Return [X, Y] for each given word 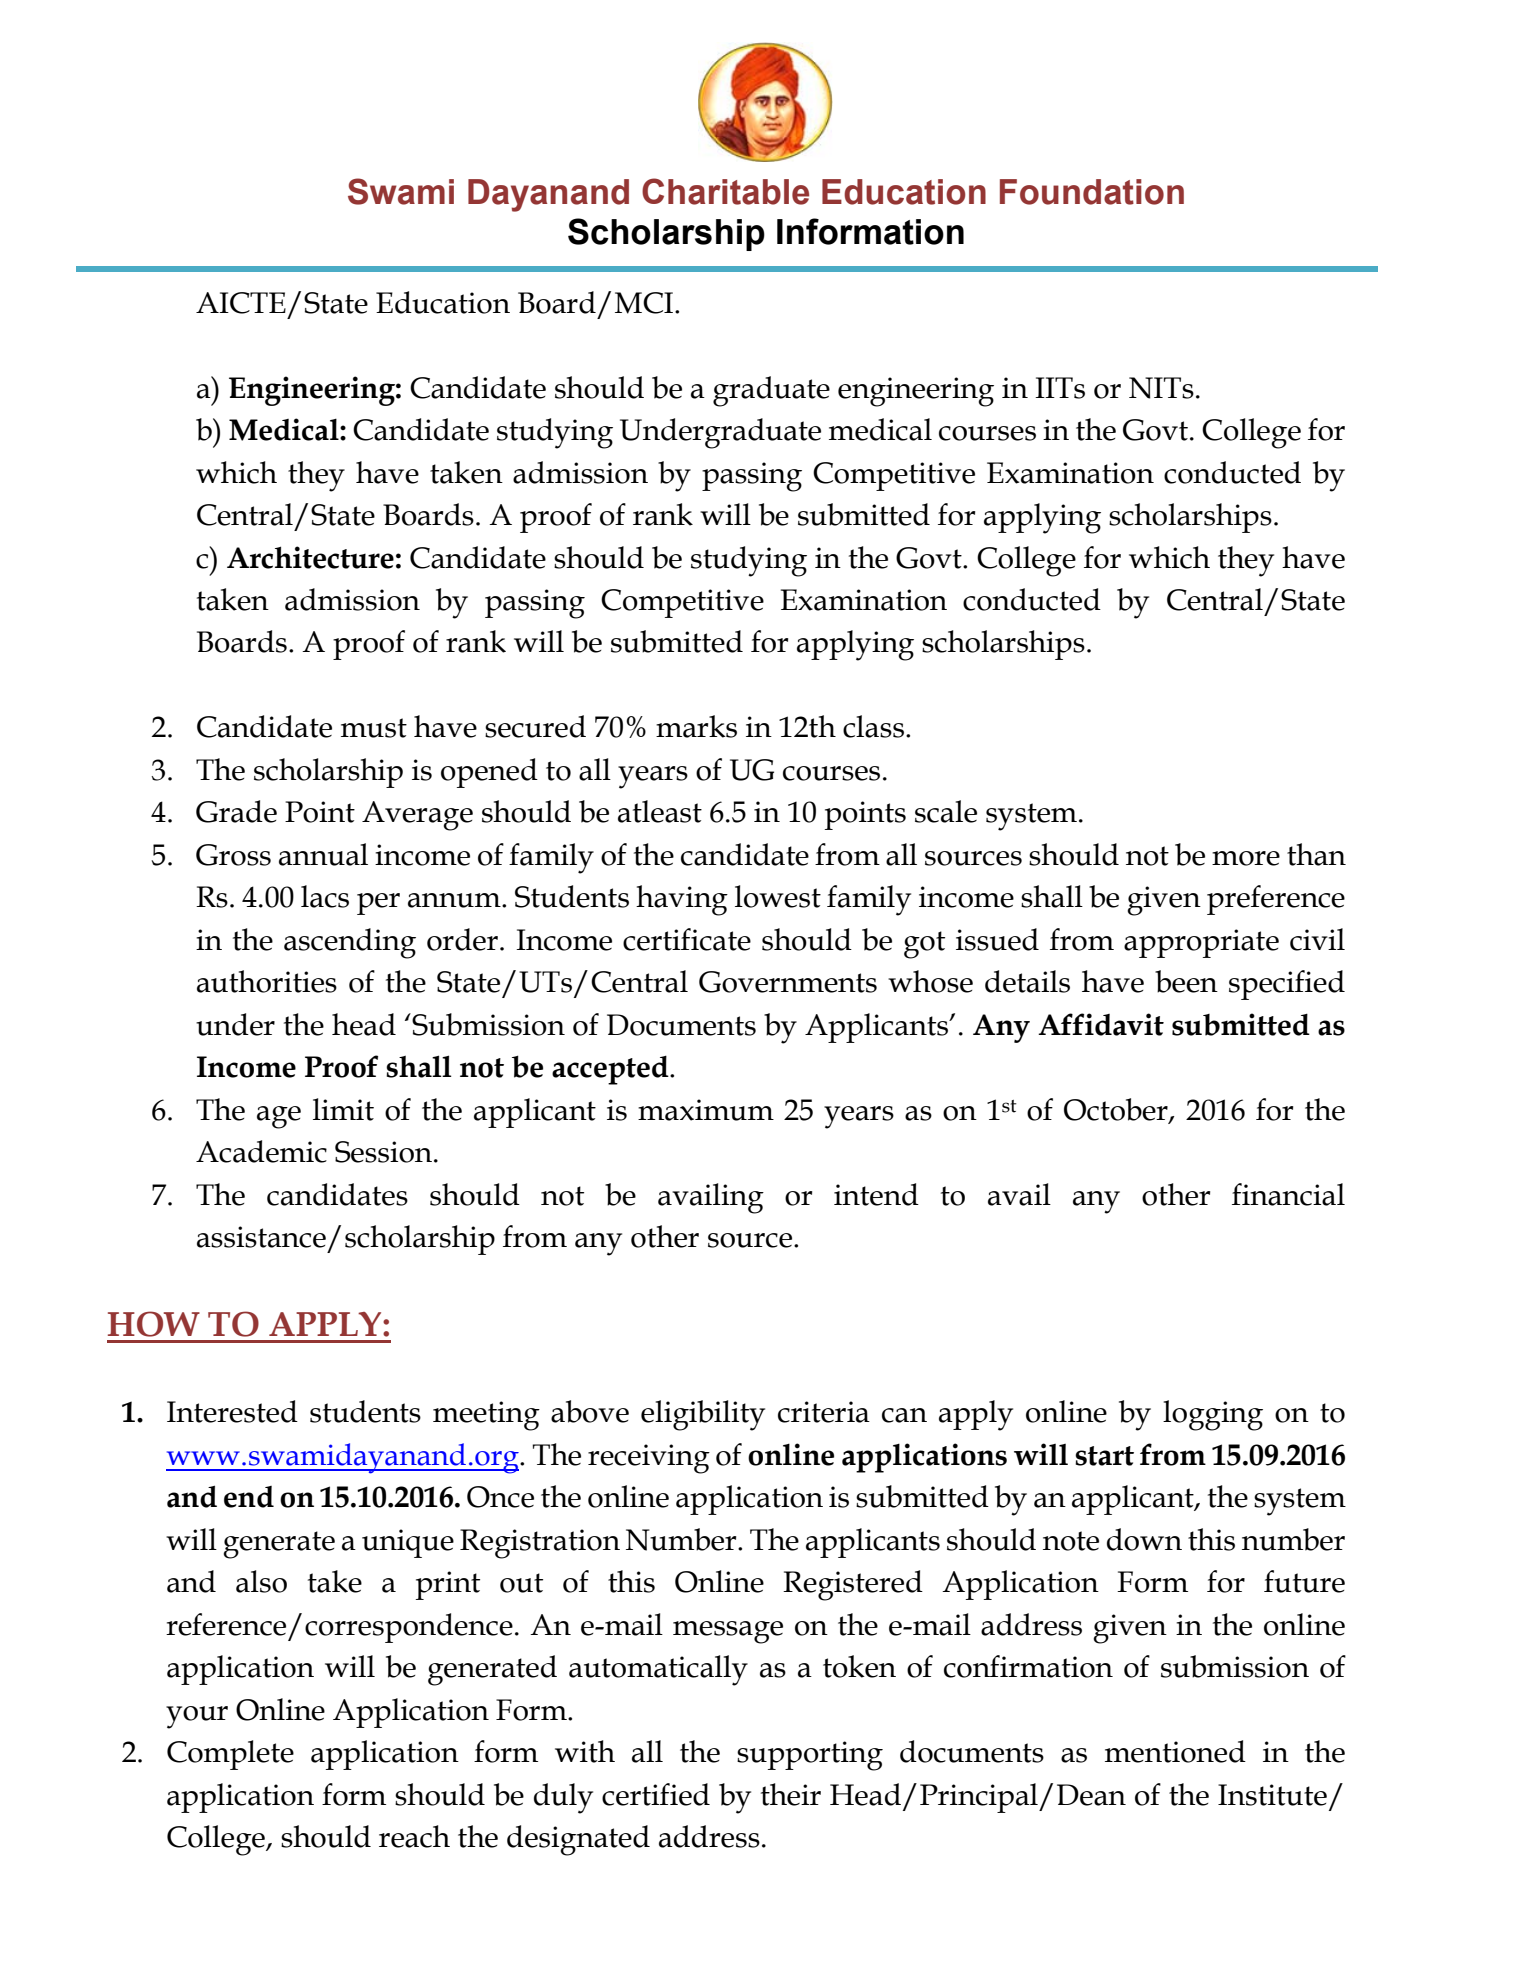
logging [1213, 1415]
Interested [232, 1411]
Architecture [310, 557]
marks [696, 726]
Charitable [725, 191]
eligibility [703, 1415]
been [1186, 981]
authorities [267, 981]
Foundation [1092, 192]
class [873, 726]
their [791, 1794]
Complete [230, 1755]
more [1246, 858]
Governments [788, 982]
